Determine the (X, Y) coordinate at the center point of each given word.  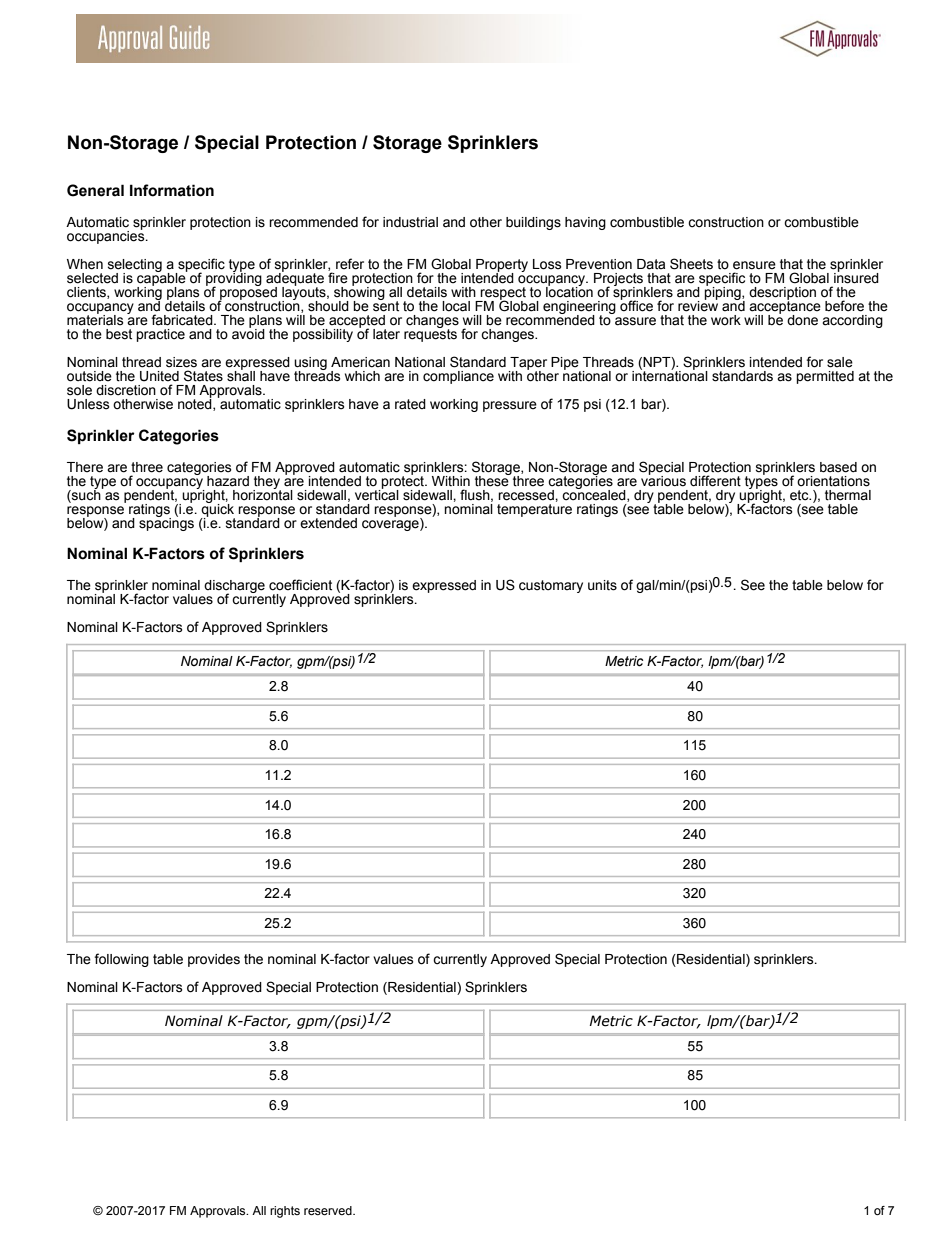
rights (285, 1212)
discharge (234, 587)
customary (551, 586)
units (602, 585)
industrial (410, 222)
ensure (754, 265)
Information (172, 190)
